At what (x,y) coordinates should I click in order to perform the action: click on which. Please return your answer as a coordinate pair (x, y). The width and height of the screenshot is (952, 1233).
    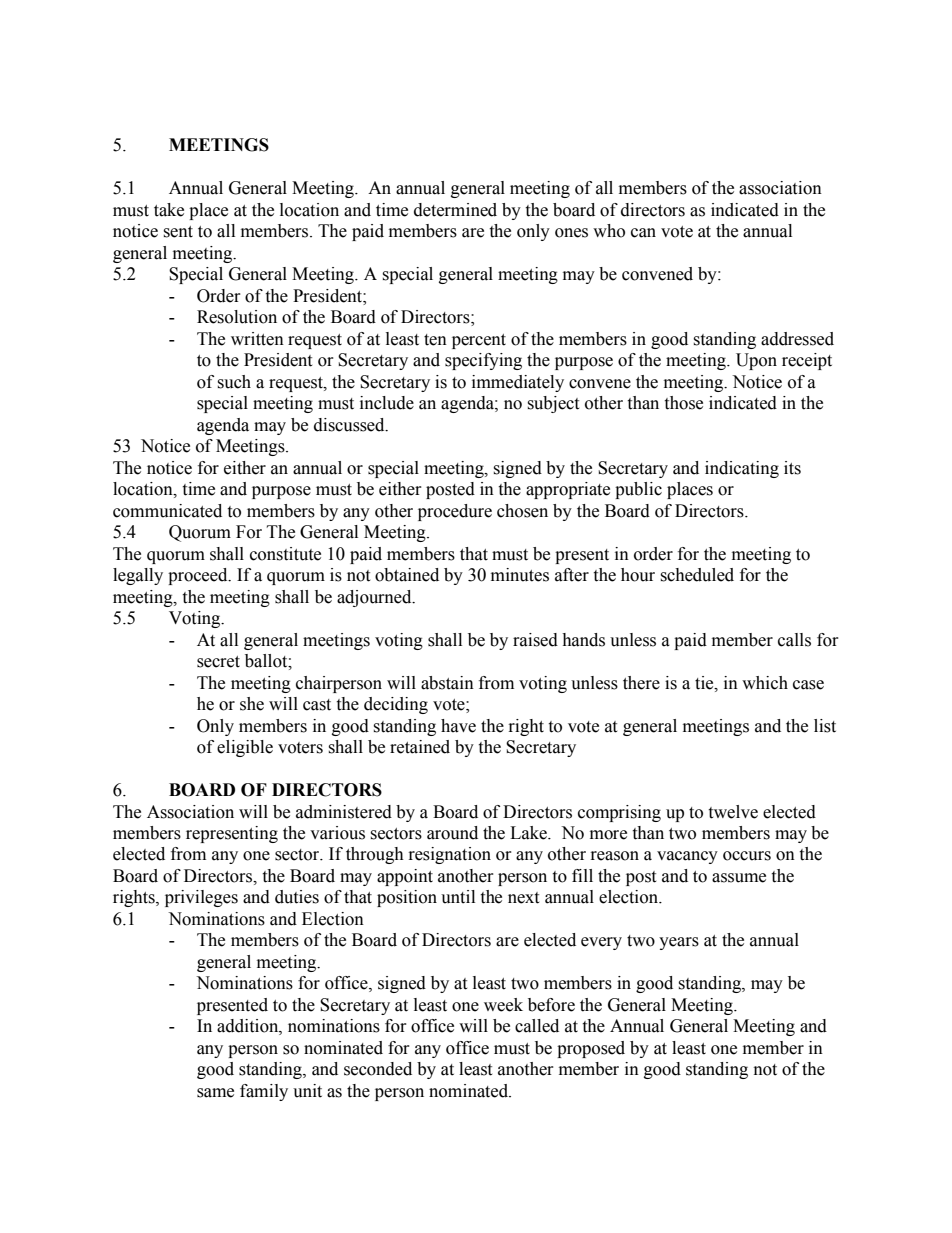
    Looking at the image, I should click on (765, 683).
